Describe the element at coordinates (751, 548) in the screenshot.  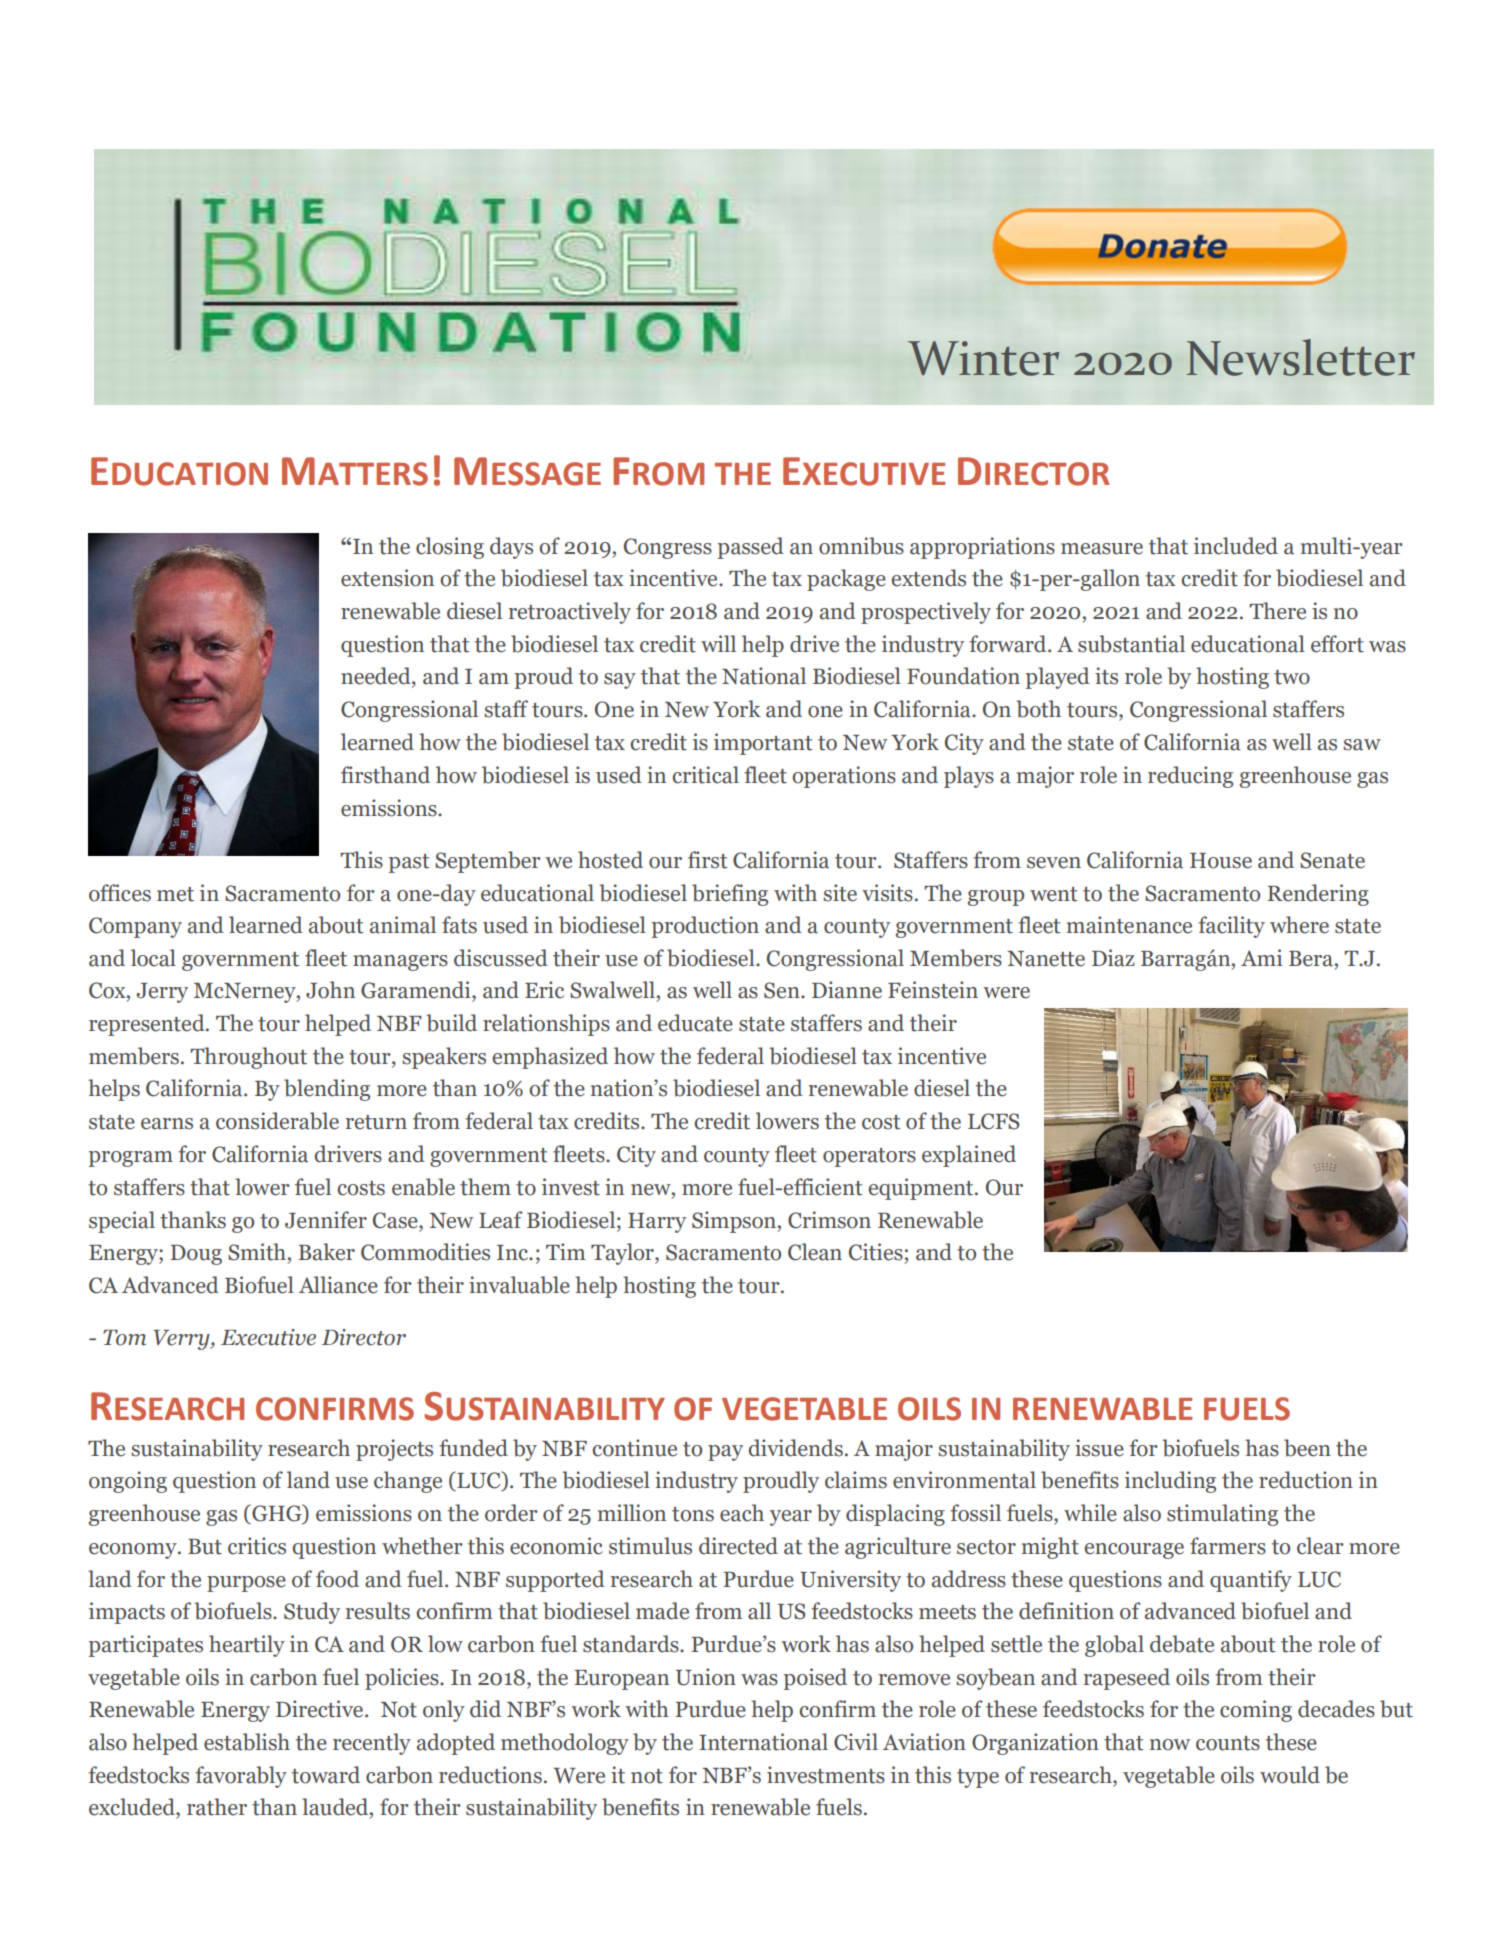
I see `passed` at that location.
